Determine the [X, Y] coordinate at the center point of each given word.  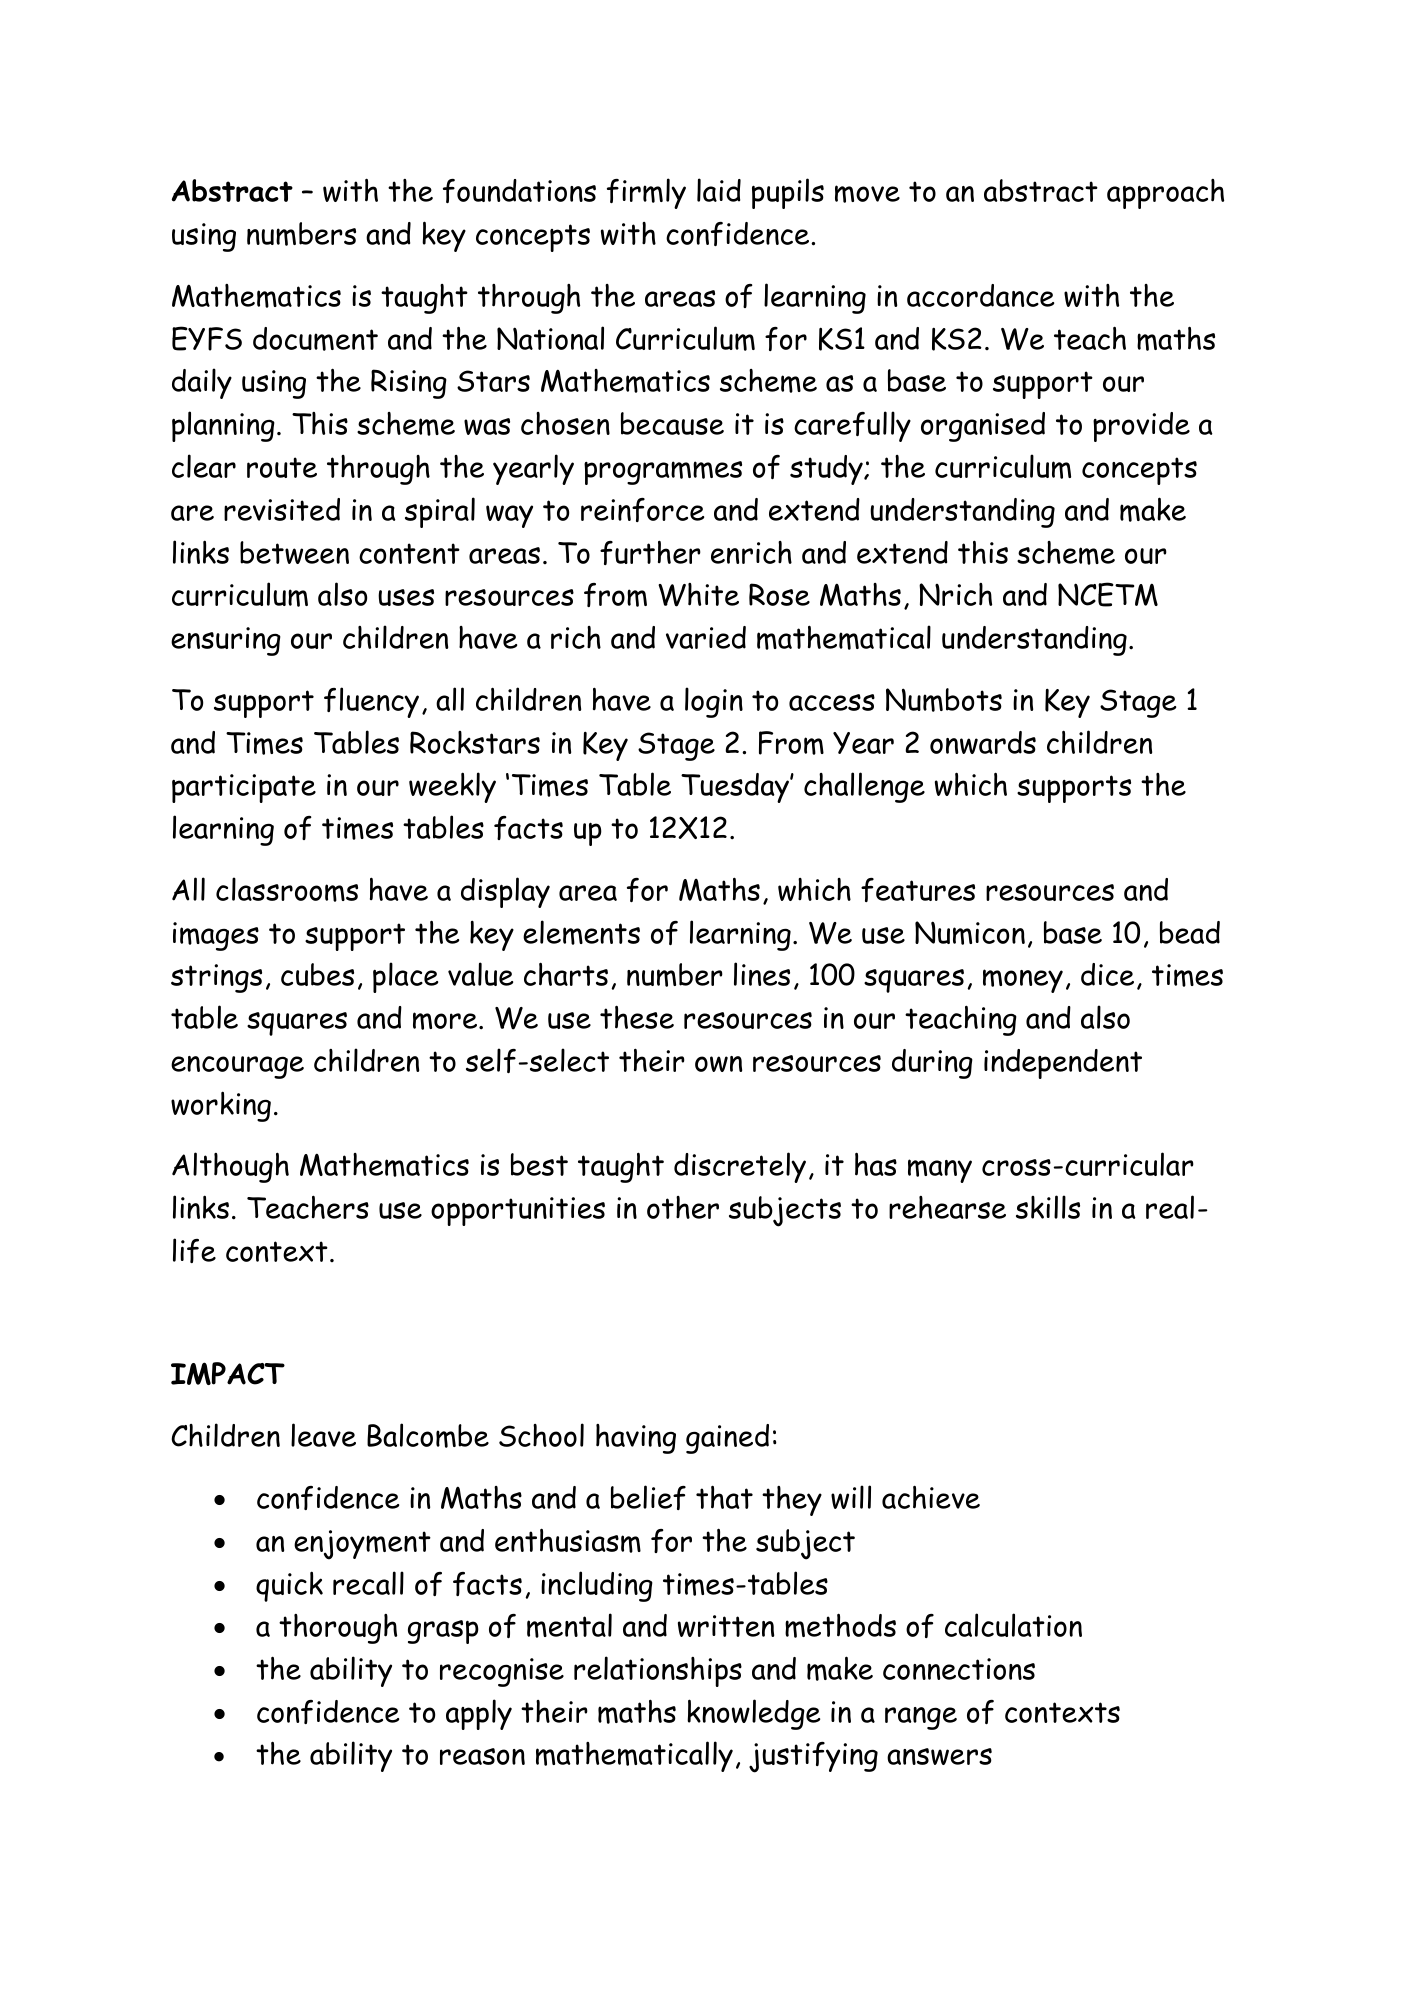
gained [727, 1439]
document [315, 339]
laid [719, 190]
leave [323, 1435]
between [294, 552]
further [650, 552]
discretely [740, 1167]
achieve [931, 1497]
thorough [338, 1629]
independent [1063, 1064]
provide [1141, 427]
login [714, 702]
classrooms [287, 889]
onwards [983, 742]
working [221, 1106]
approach [1165, 194]
